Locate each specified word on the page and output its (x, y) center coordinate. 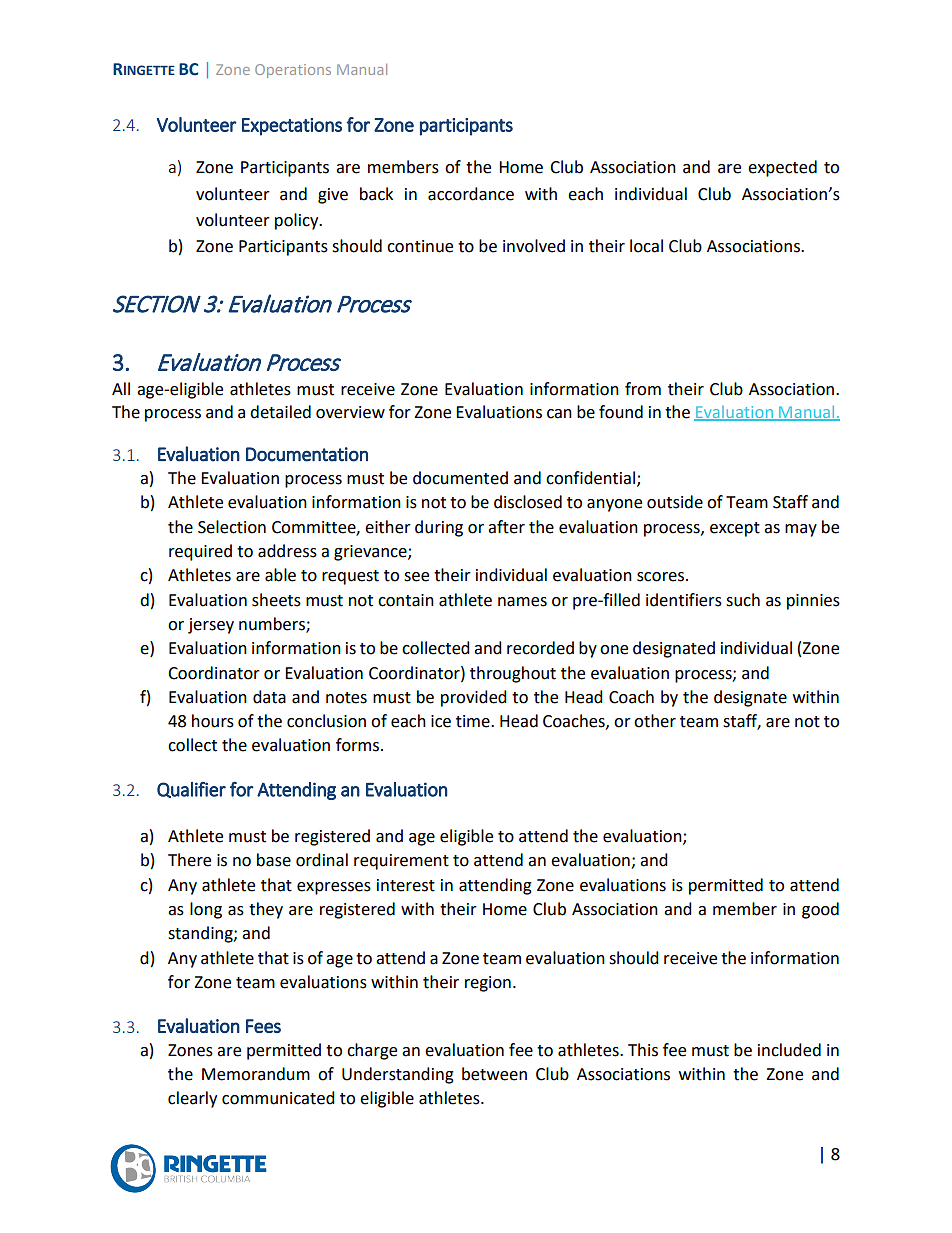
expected (782, 168)
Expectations (292, 127)
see (416, 577)
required (200, 552)
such (743, 600)
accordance (471, 194)
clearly (192, 1099)
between (494, 1074)
